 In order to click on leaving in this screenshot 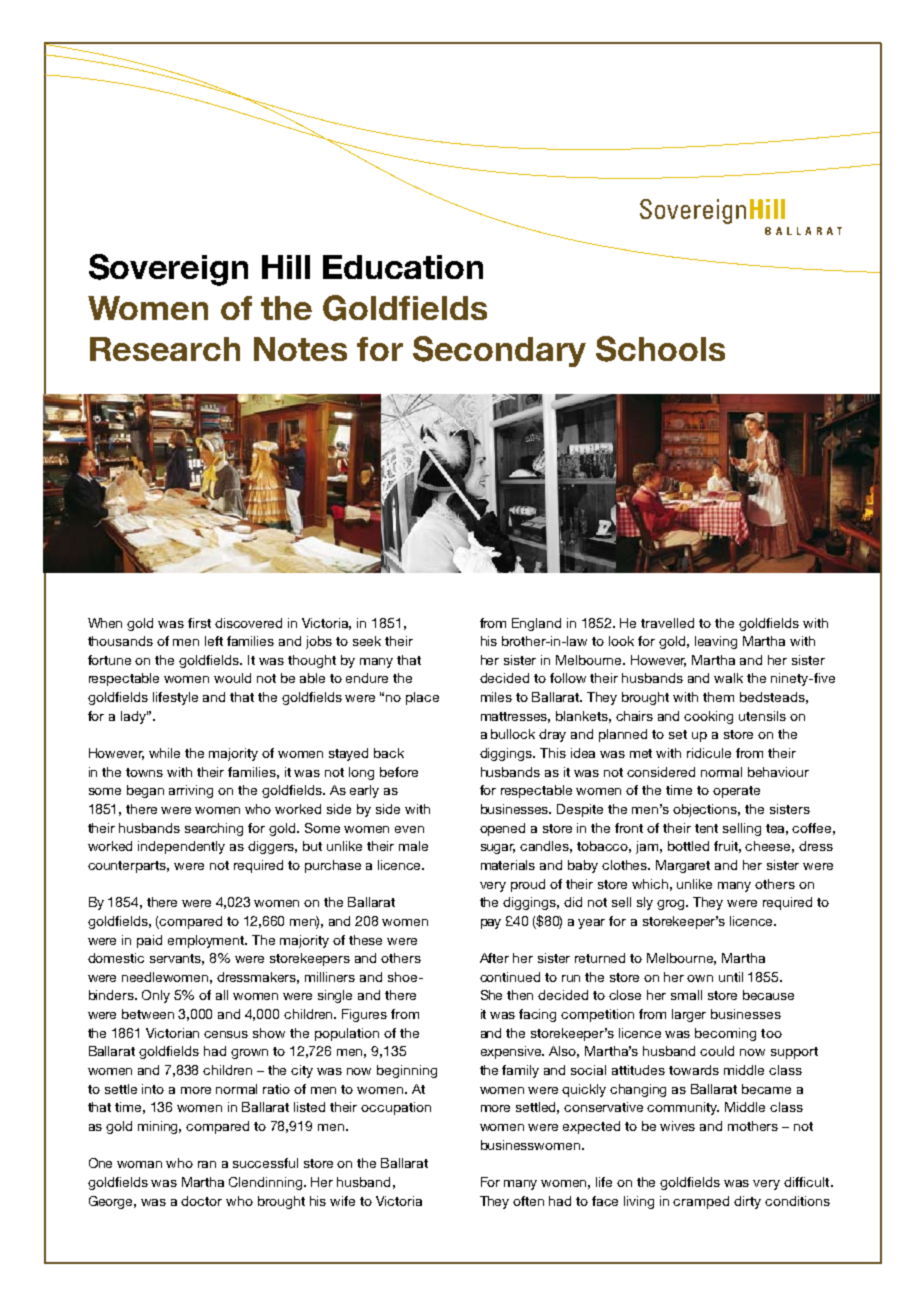, I will do `click(716, 642)`.
